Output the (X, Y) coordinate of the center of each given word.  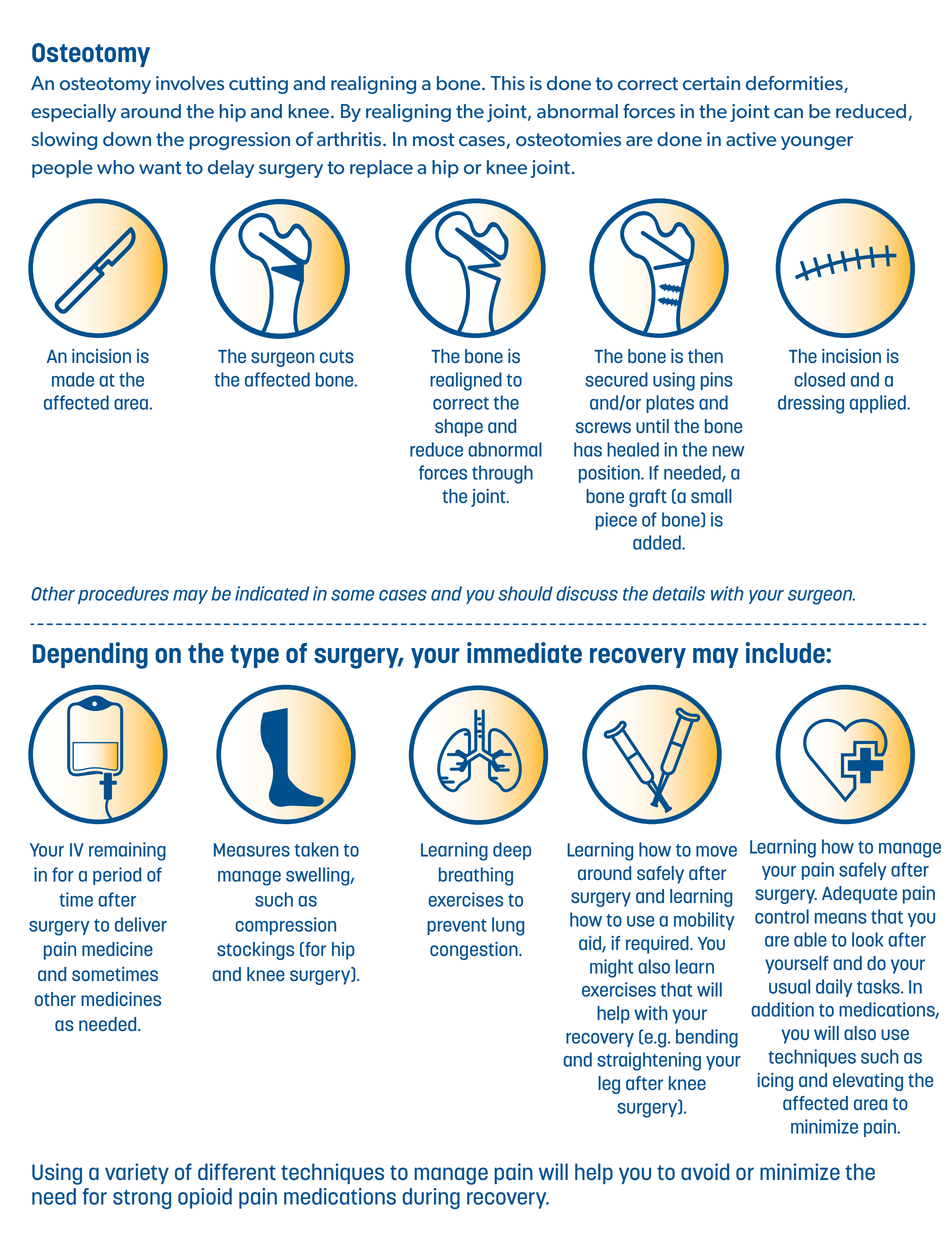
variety (137, 1173)
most (433, 139)
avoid (705, 1171)
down (127, 139)
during (431, 1198)
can (788, 113)
